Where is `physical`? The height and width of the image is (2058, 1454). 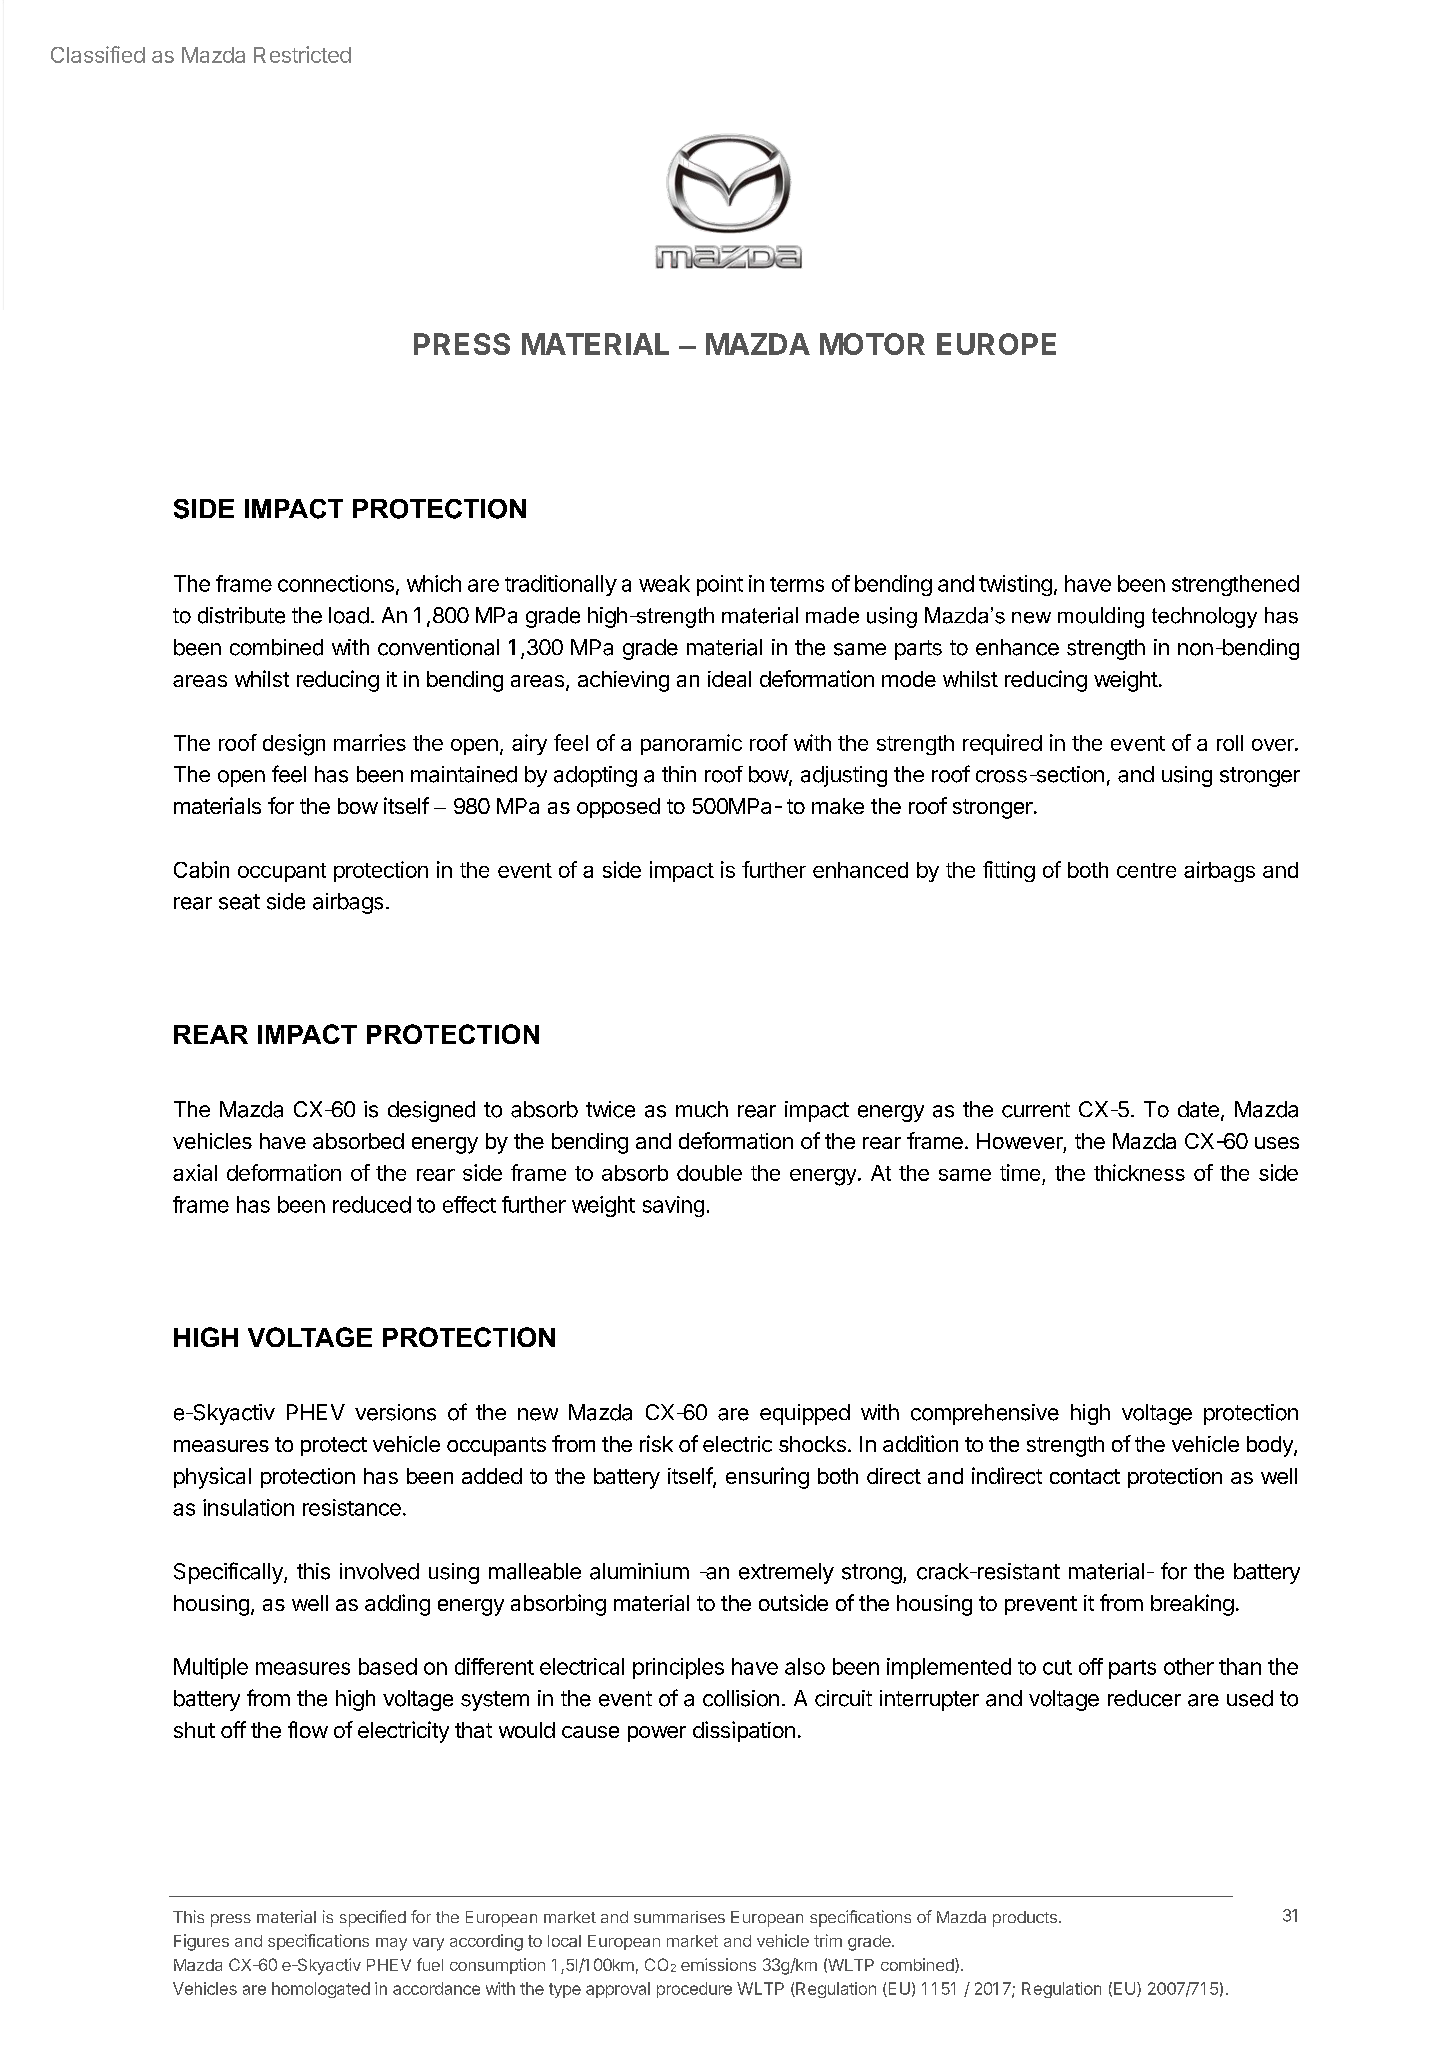
physical is located at coordinates (212, 1478).
